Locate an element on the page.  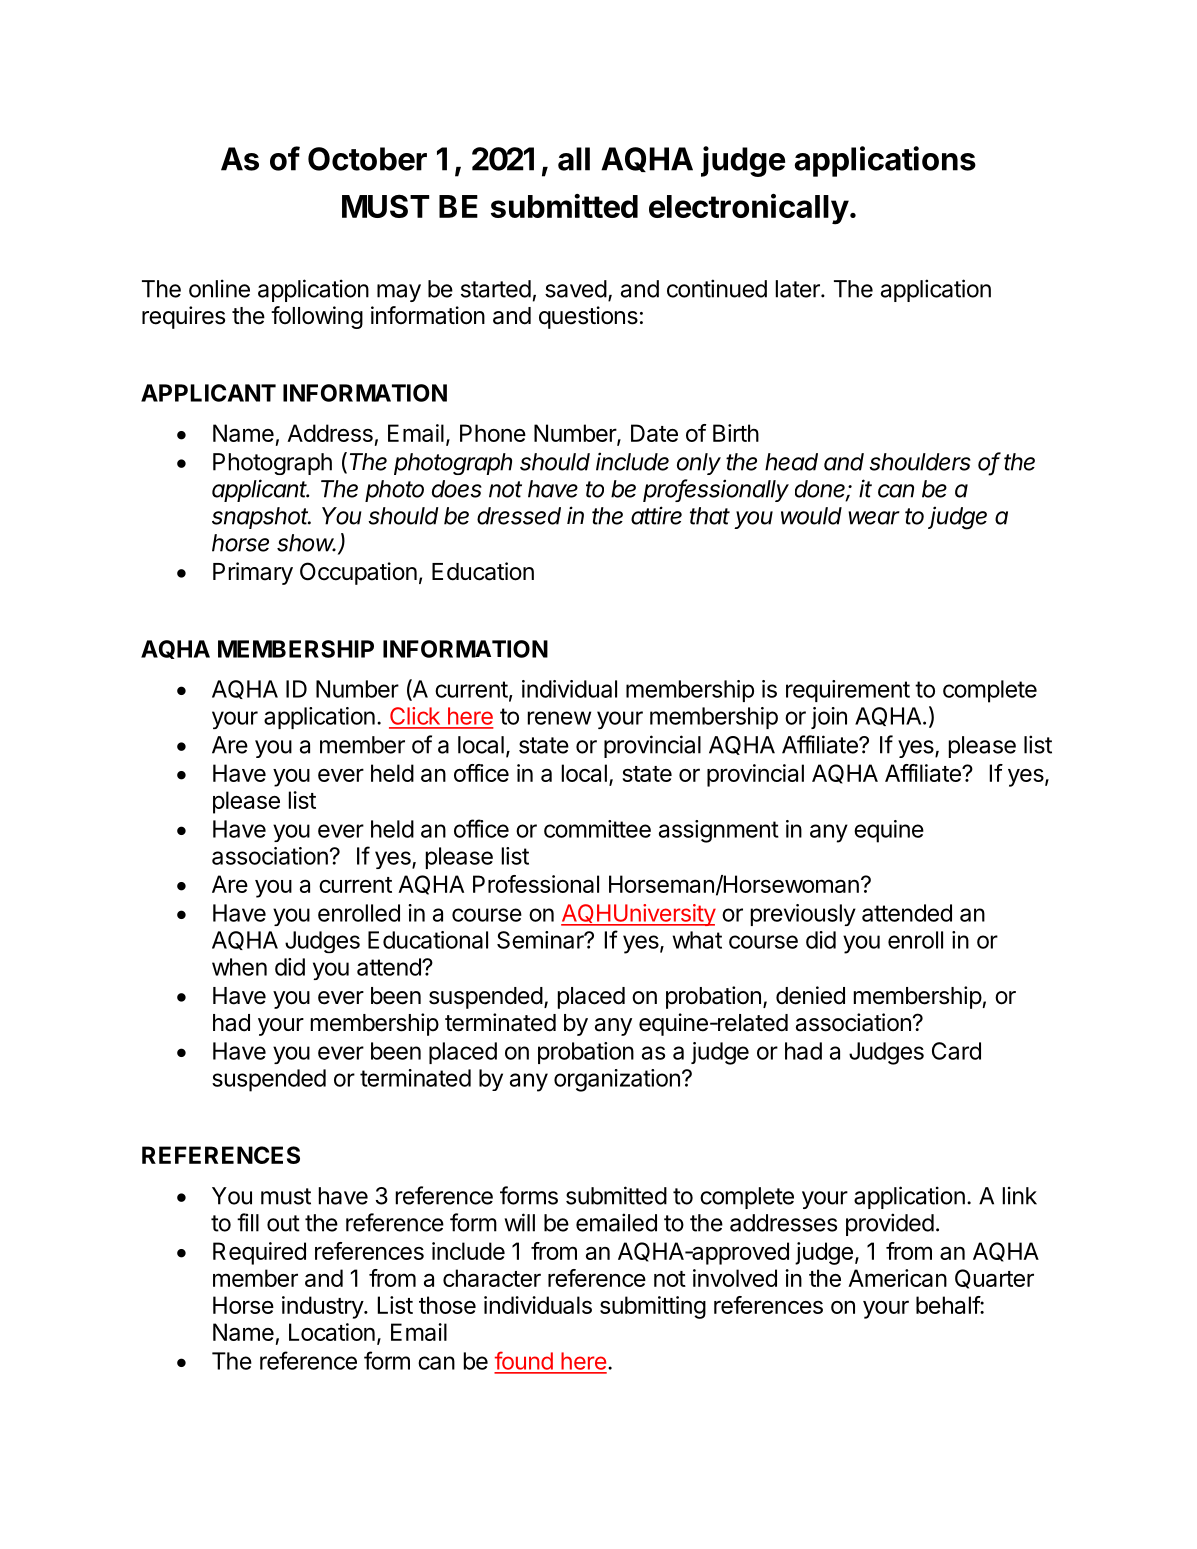
October is located at coordinates (367, 159).
